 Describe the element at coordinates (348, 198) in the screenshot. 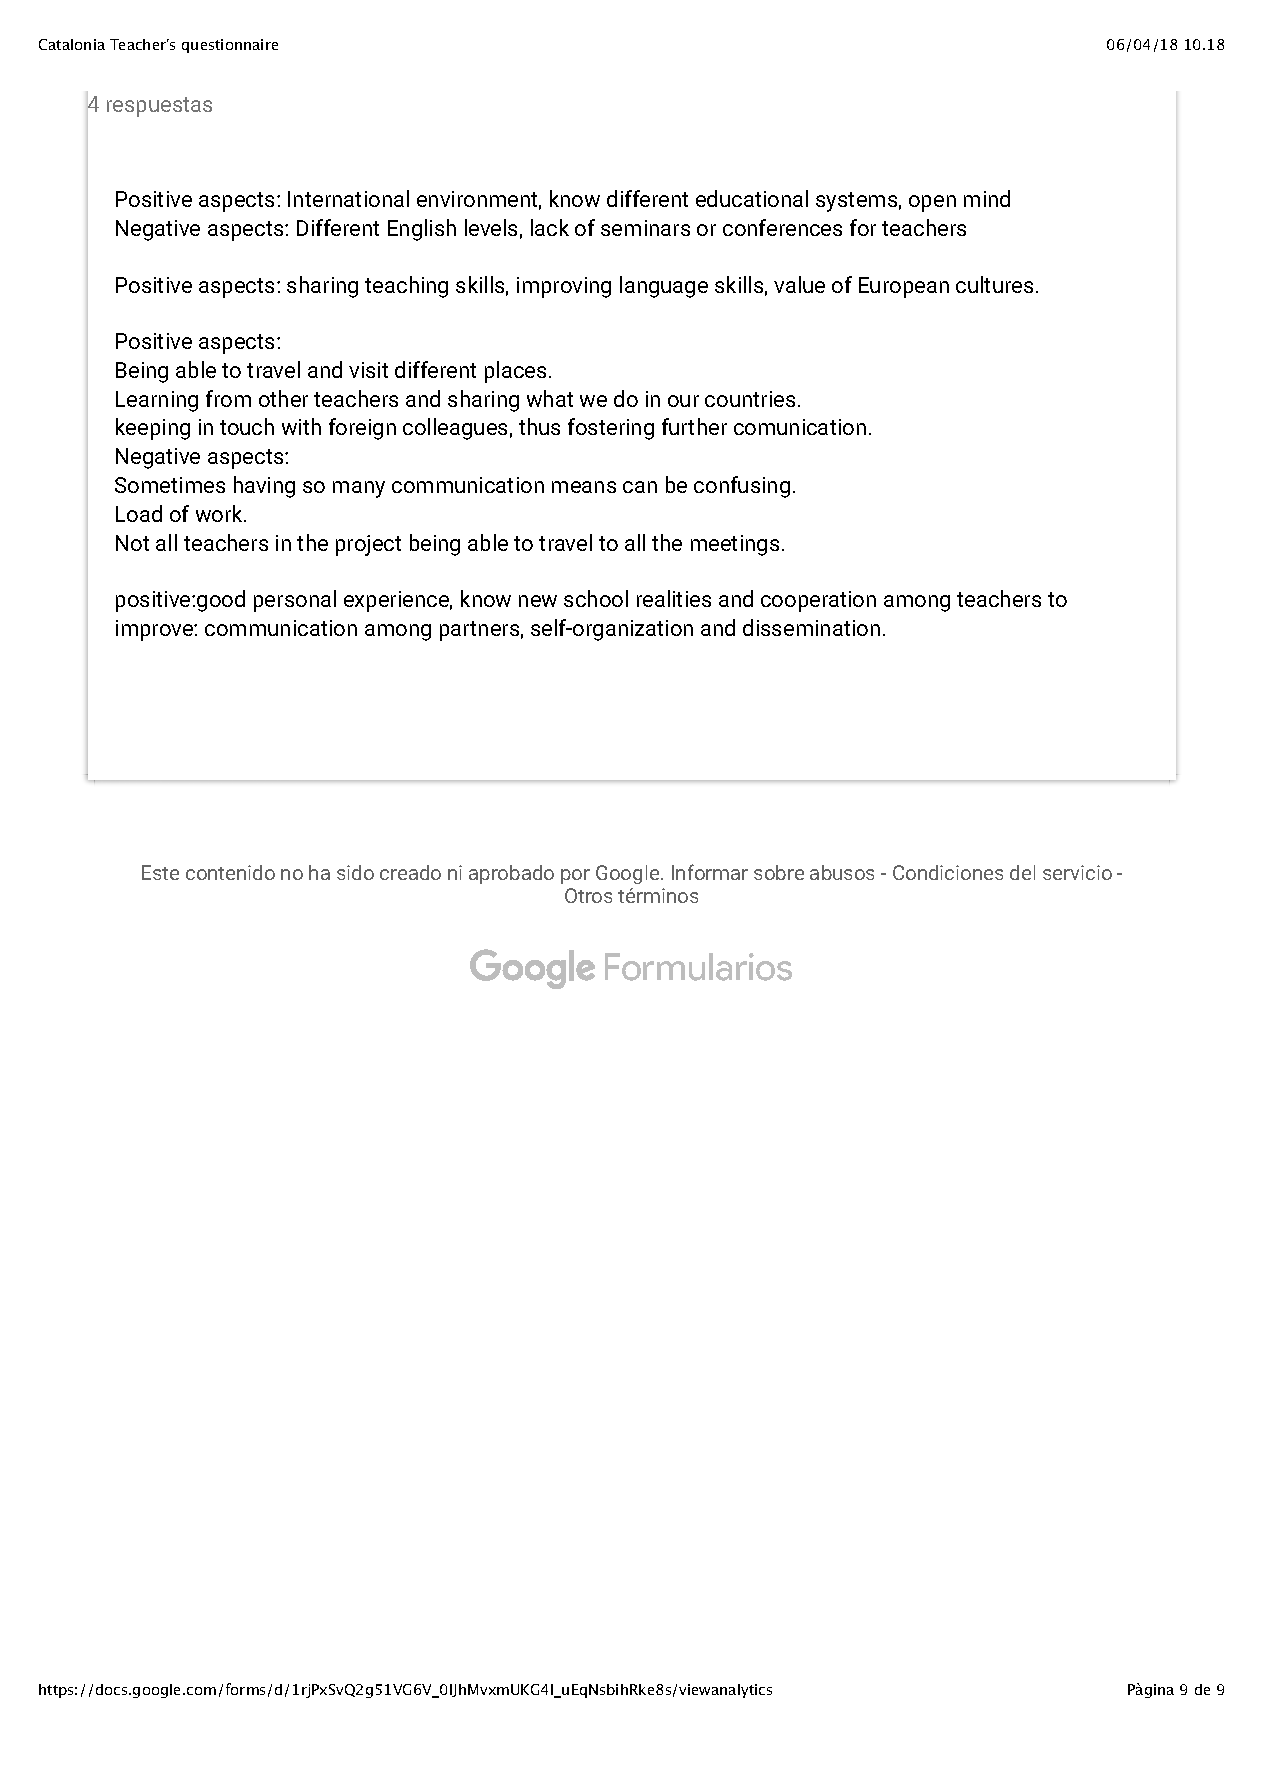

I see `International` at that location.
